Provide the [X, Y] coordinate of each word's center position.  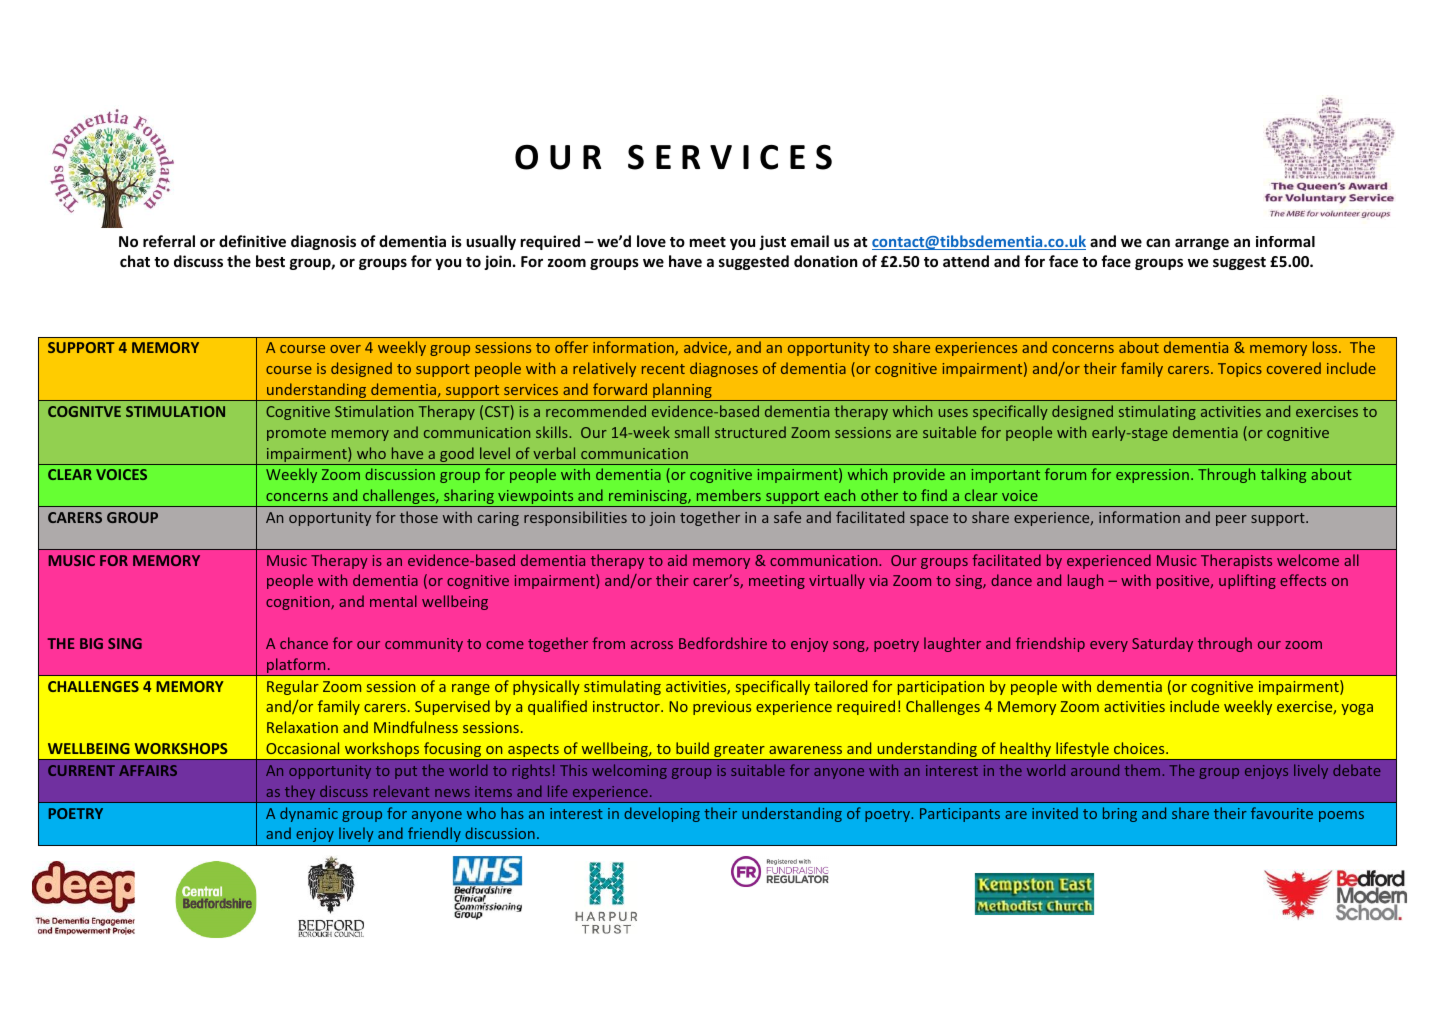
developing [662, 814]
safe [787, 517]
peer [1231, 520]
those [419, 517]
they [300, 794]
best [270, 261]
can [1158, 242]
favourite [1282, 813]
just [772, 242]
